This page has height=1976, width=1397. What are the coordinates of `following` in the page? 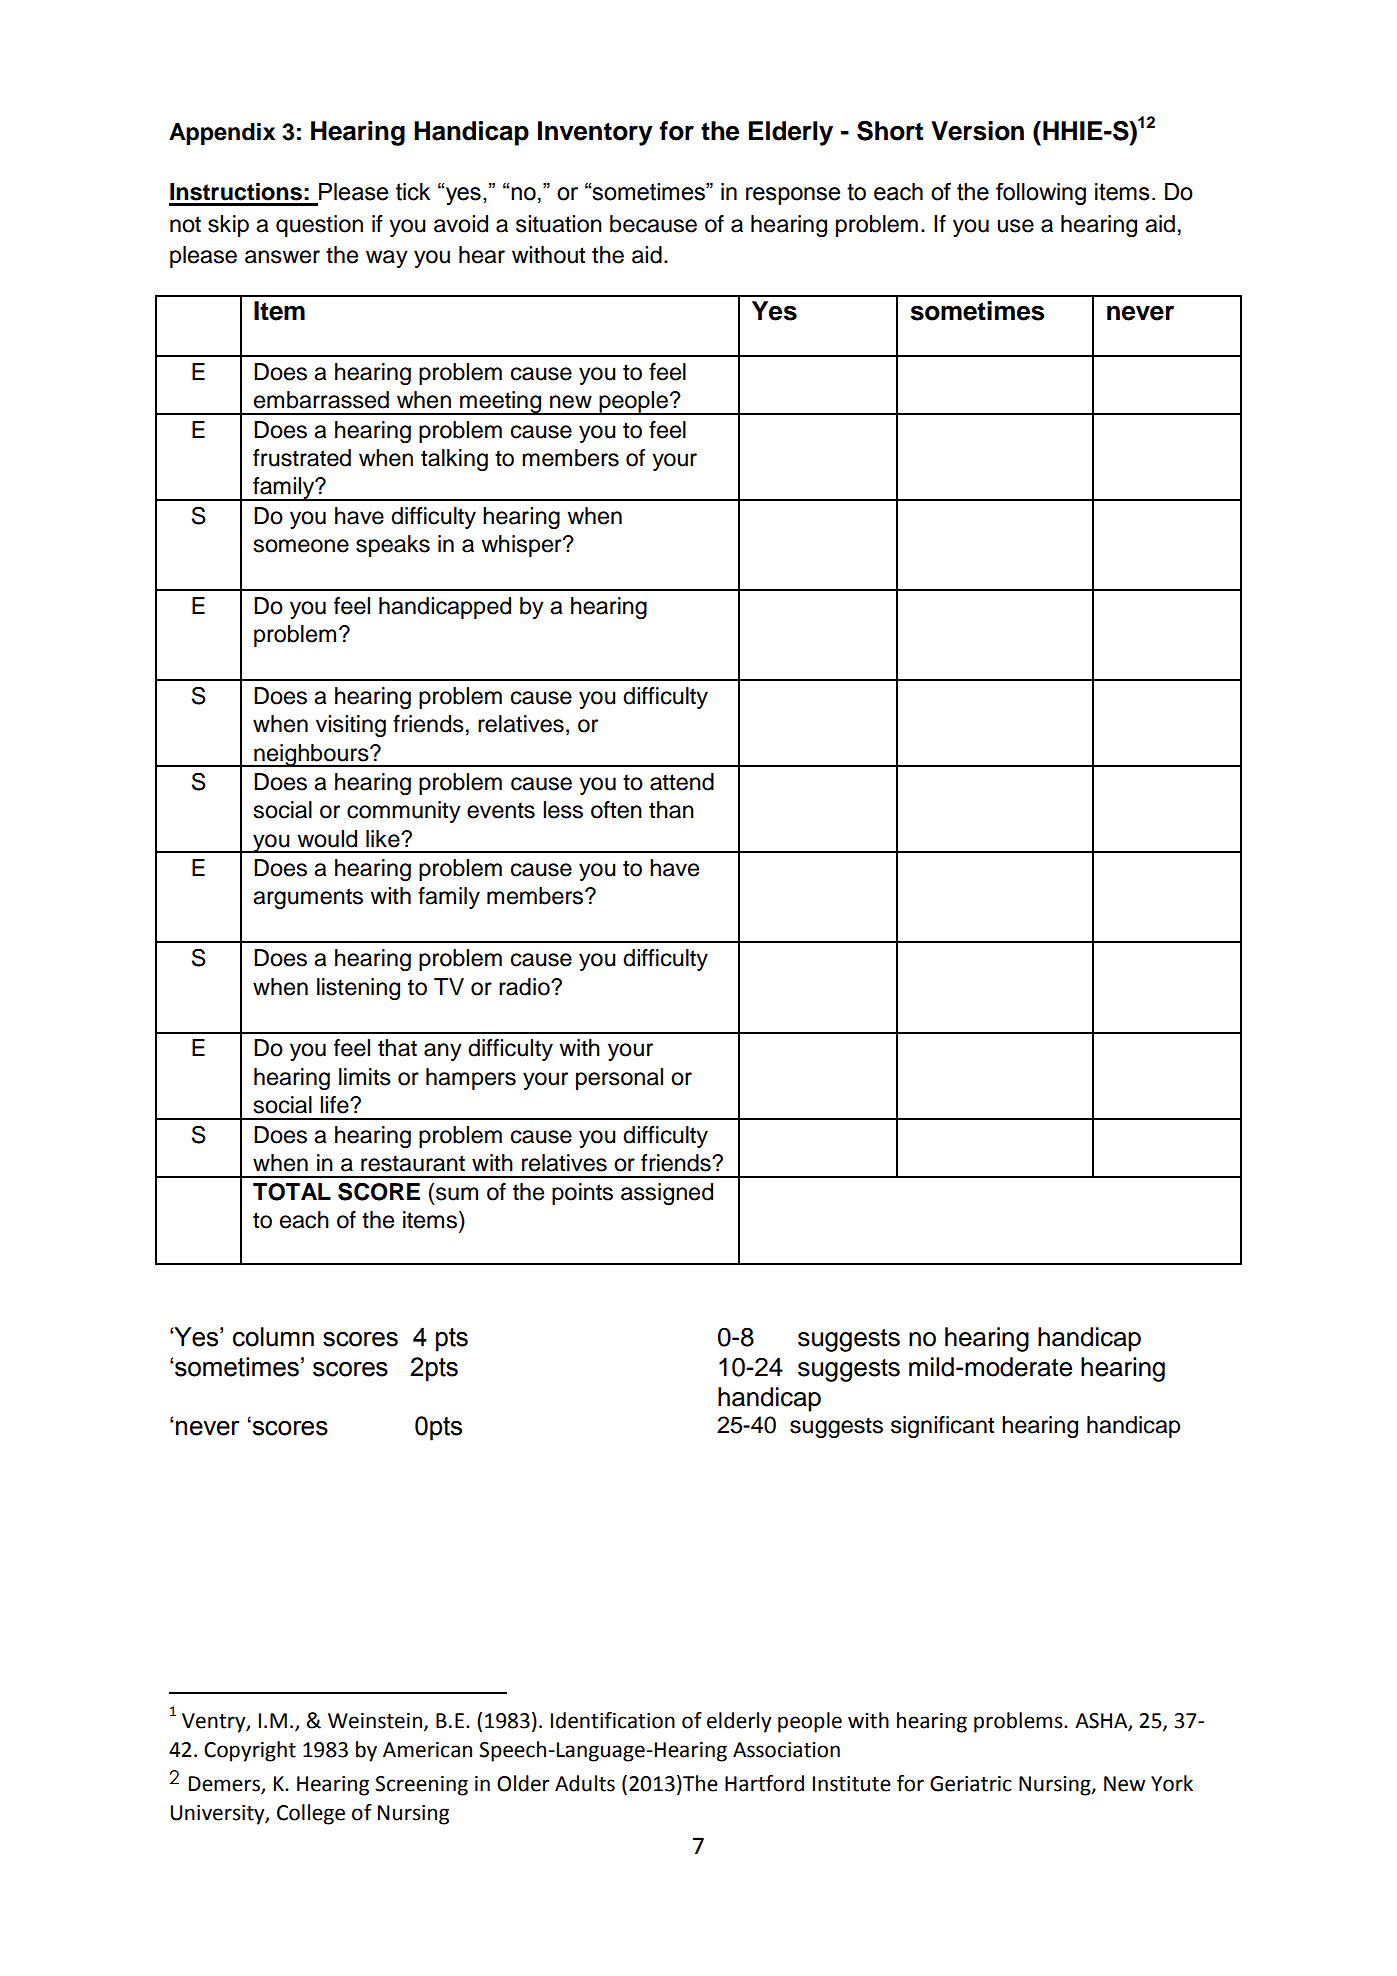 It's located at (1041, 194).
